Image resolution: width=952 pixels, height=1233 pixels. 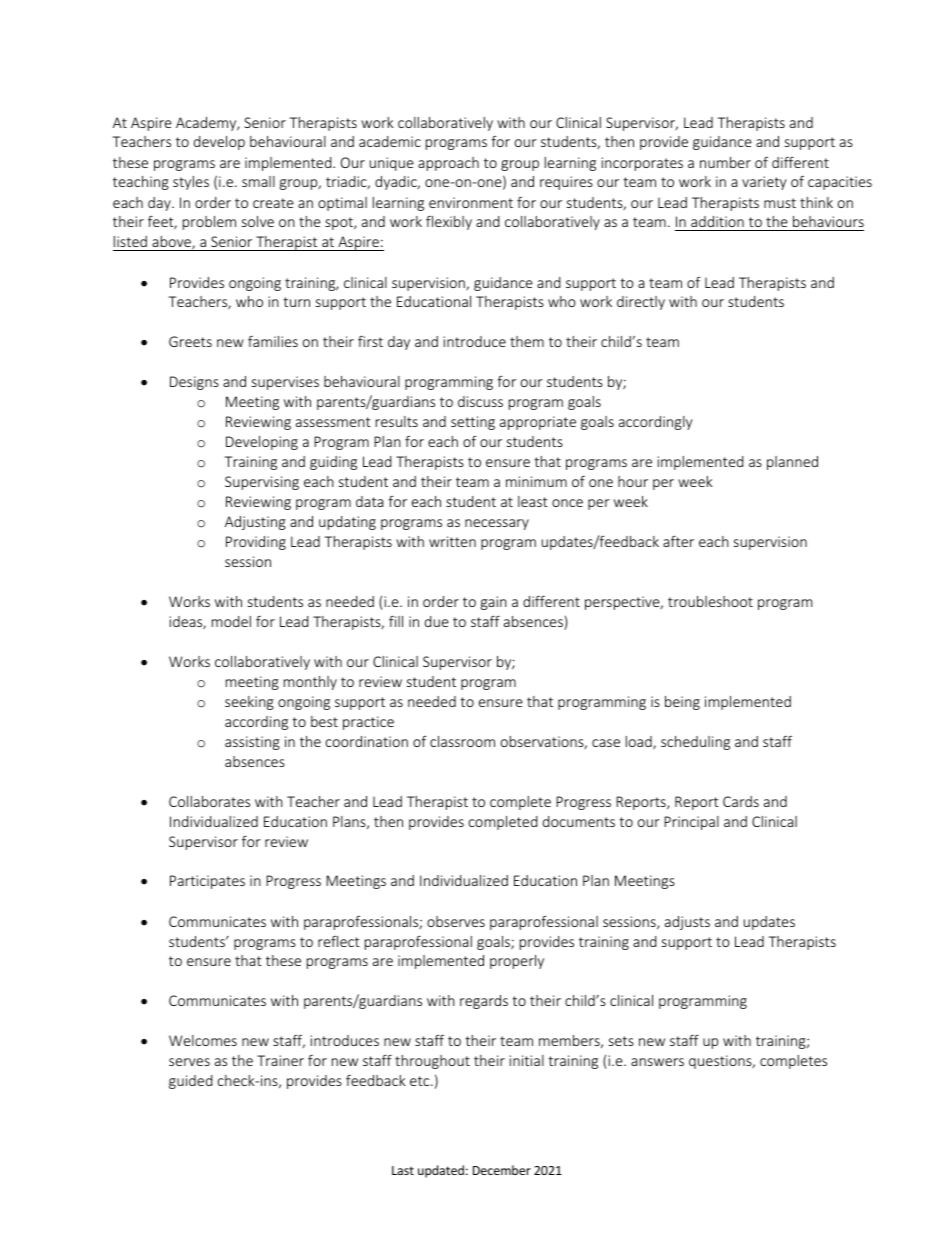 I want to click on hour, so click(x=633, y=481).
